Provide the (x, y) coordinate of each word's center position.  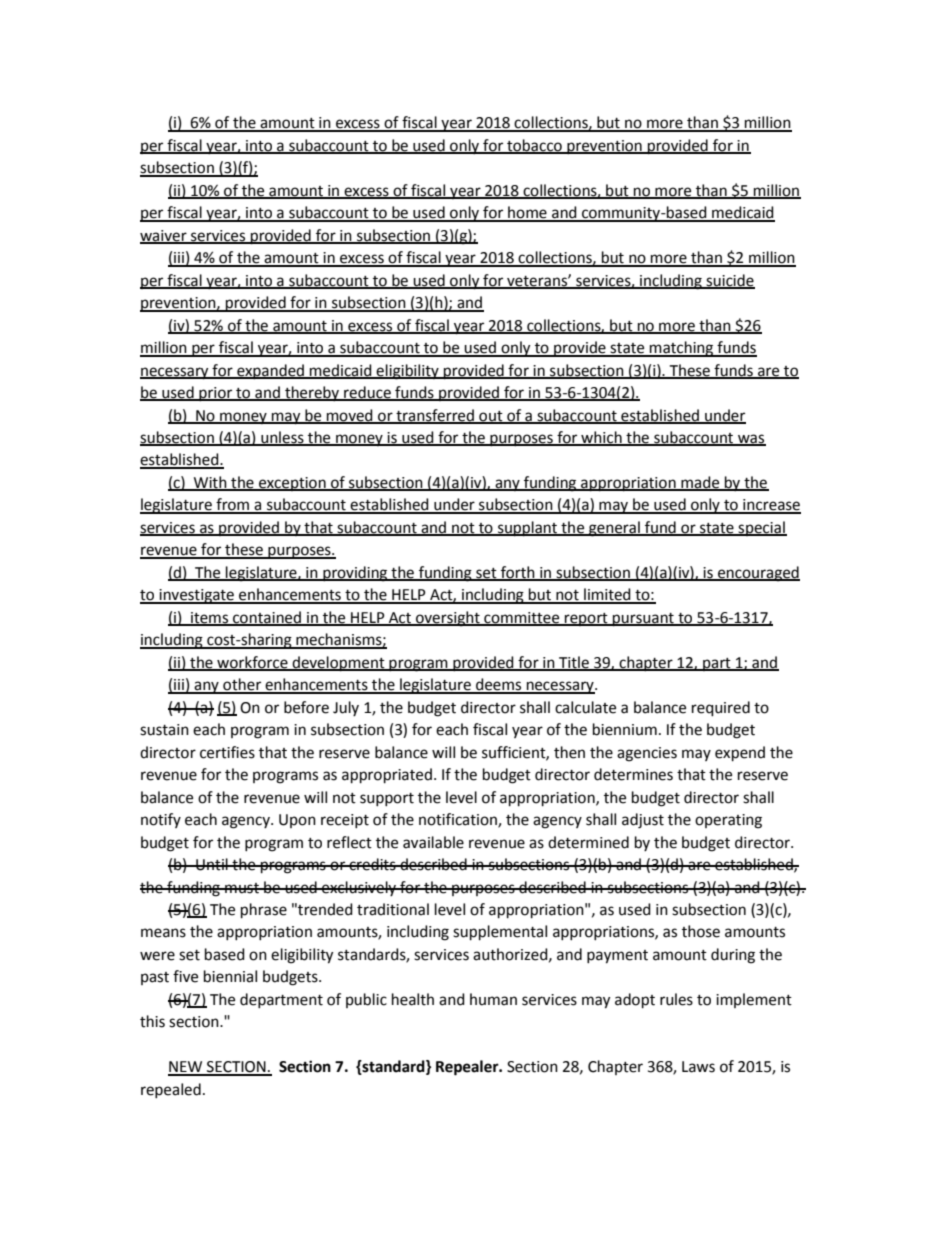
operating (728, 821)
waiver (164, 236)
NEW (186, 1068)
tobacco (534, 146)
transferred (435, 416)
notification (459, 820)
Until (212, 864)
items (210, 618)
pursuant (643, 620)
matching (682, 349)
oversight (448, 619)
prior (216, 394)
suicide (729, 281)
